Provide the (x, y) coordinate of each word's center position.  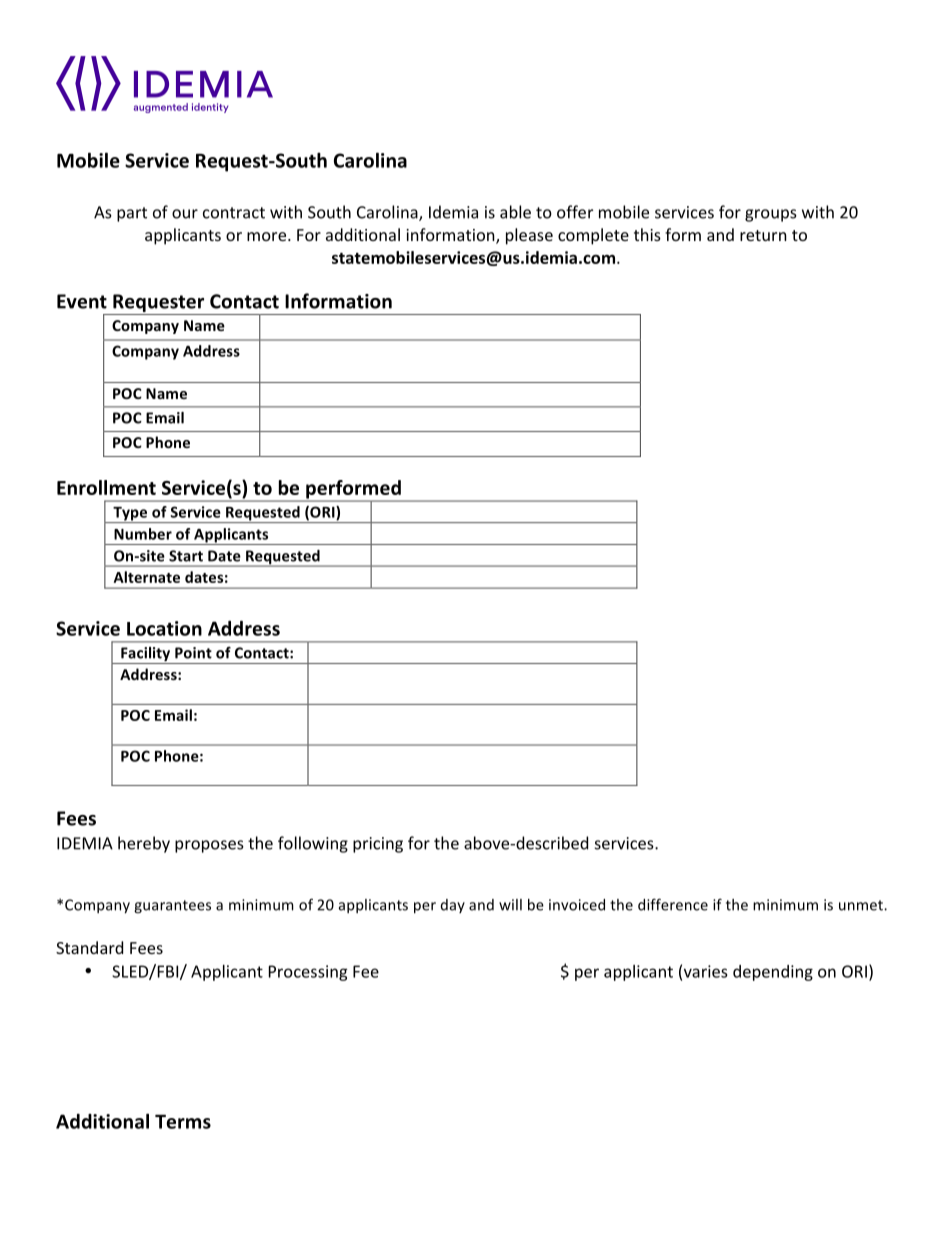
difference (673, 904)
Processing (308, 973)
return (763, 235)
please (529, 236)
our (185, 214)
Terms (183, 1122)
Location (164, 628)
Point (193, 653)
